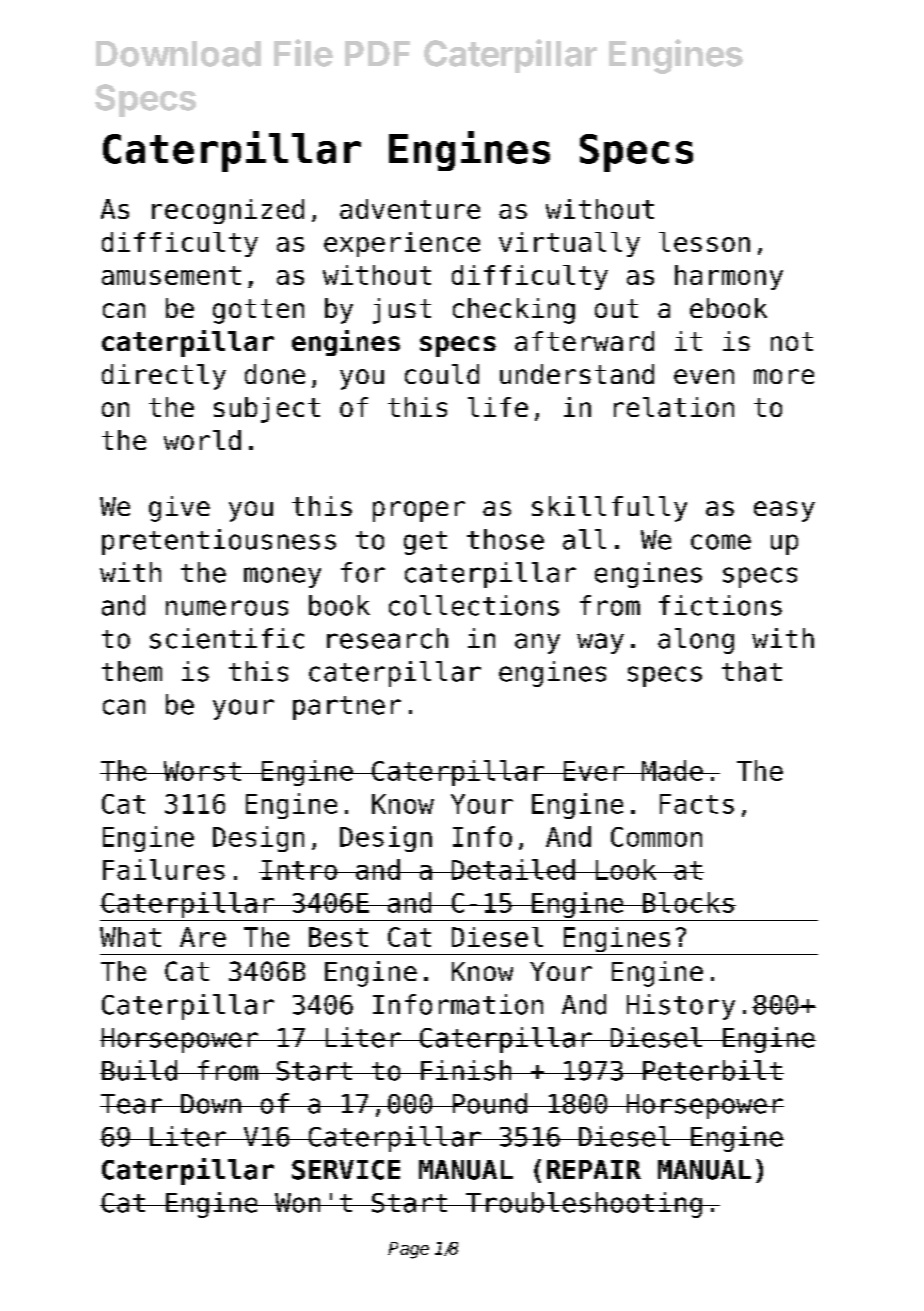 The width and height of the page is (924, 1311). What do you see at coordinates (419, 511) in the page?
I see `proper` at bounding box center [419, 511].
